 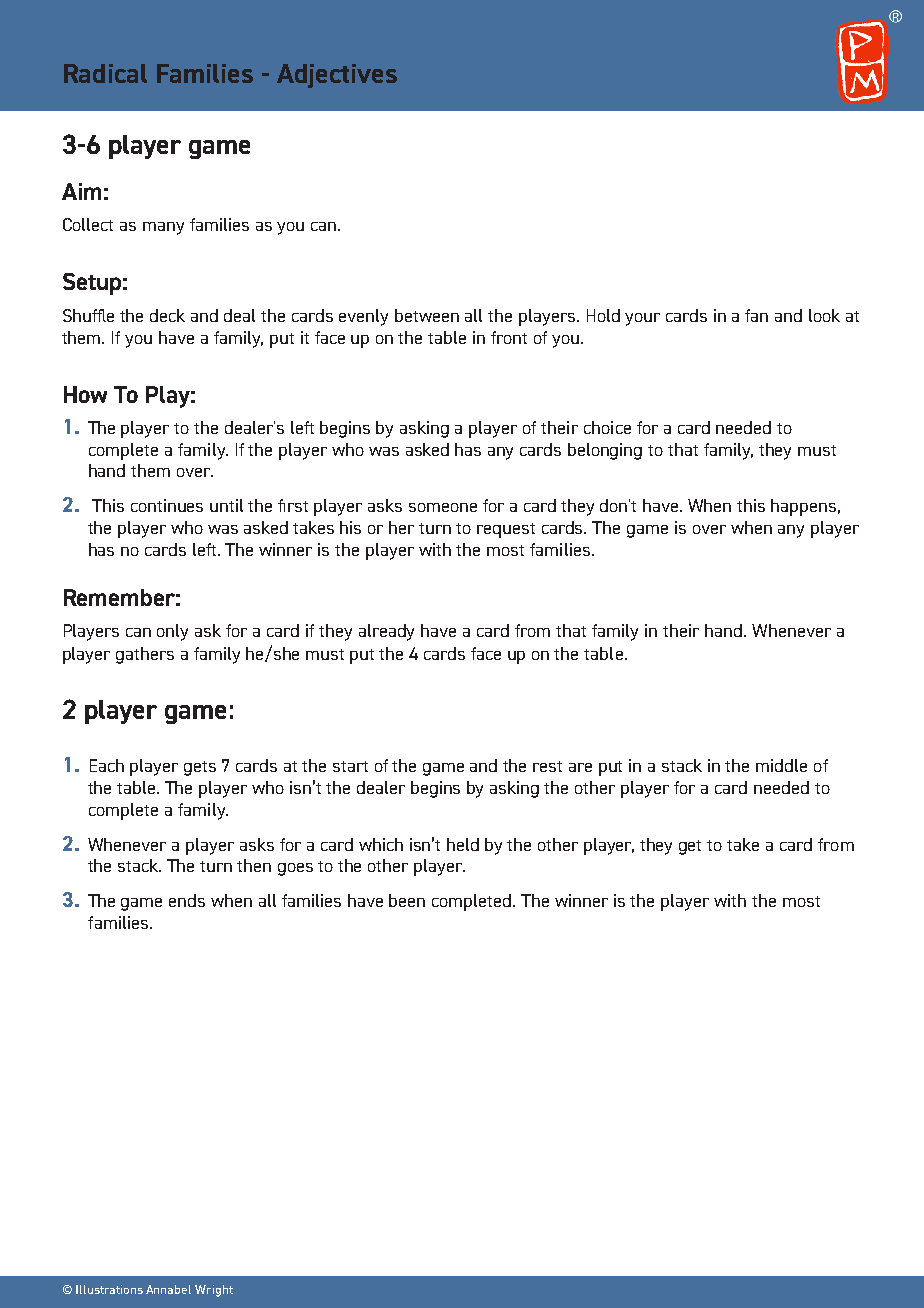 What do you see at coordinates (386, 632) in the document?
I see `already` at bounding box center [386, 632].
